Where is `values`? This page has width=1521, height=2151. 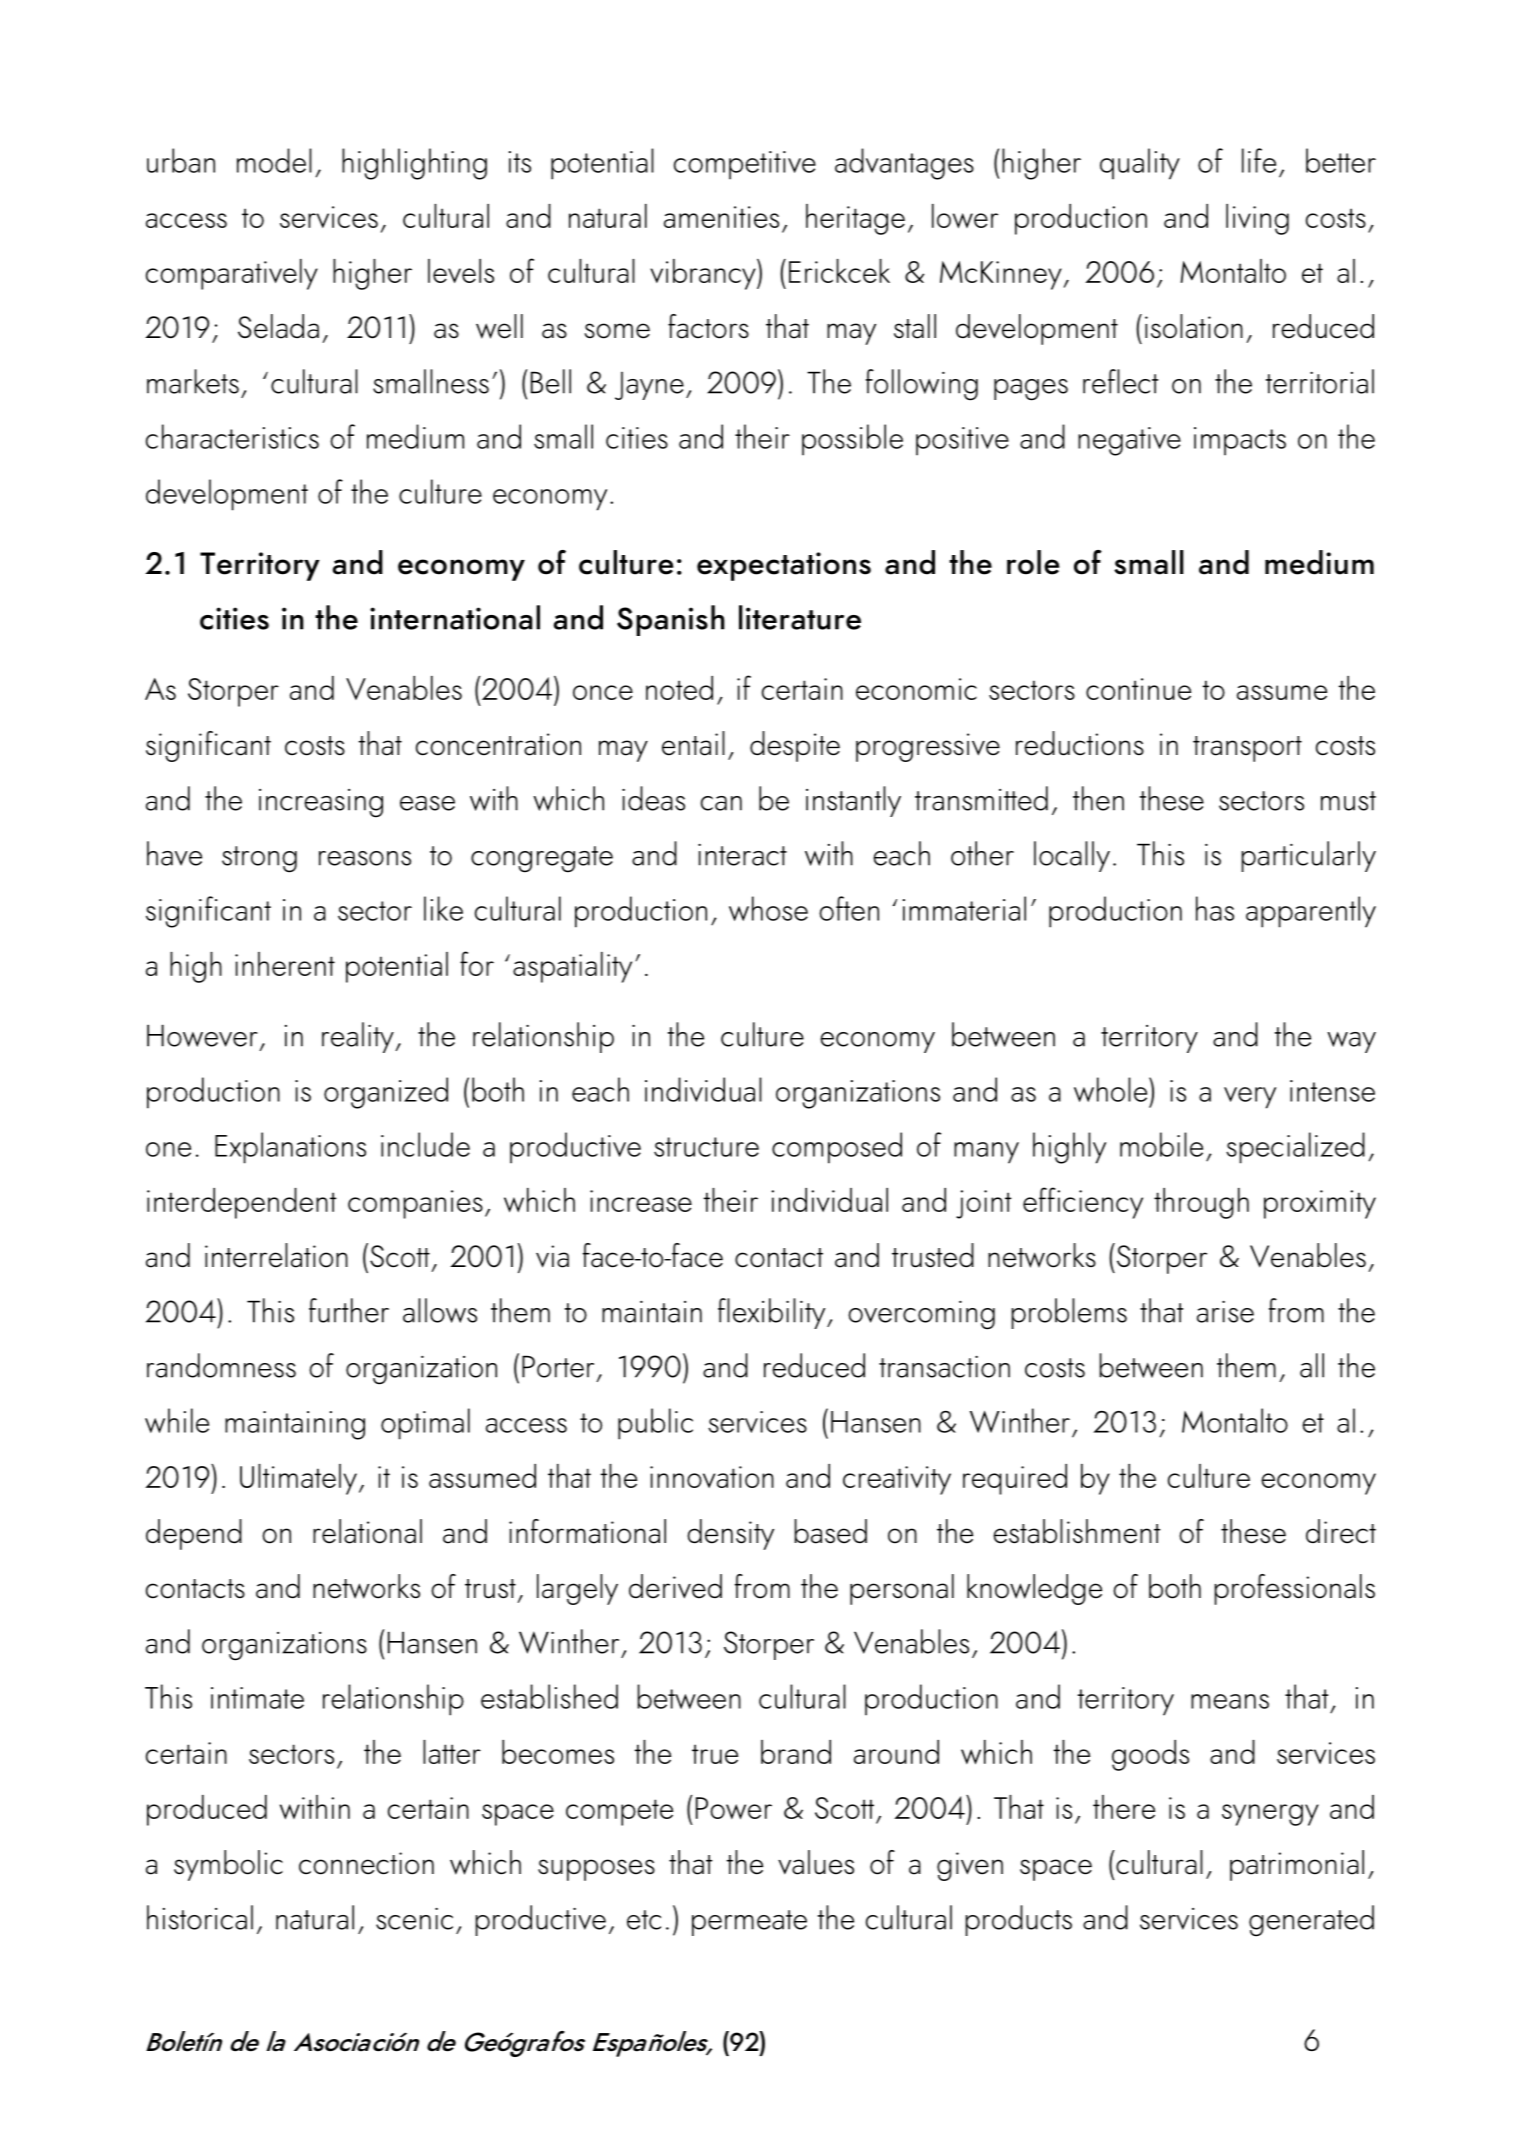 values is located at coordinates (816, 1862).
